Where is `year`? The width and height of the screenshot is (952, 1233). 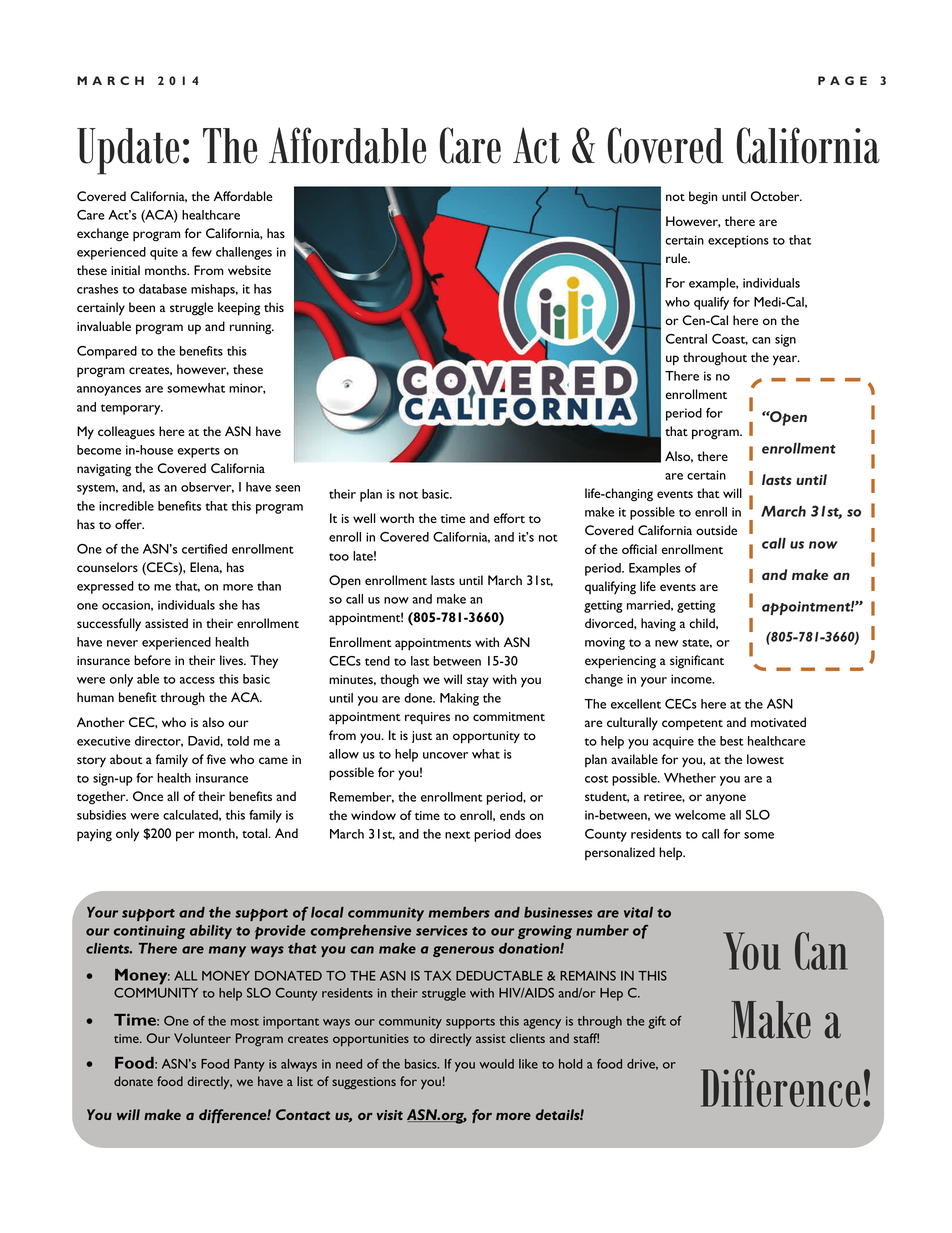 year is located at coordinates (786, 360).
